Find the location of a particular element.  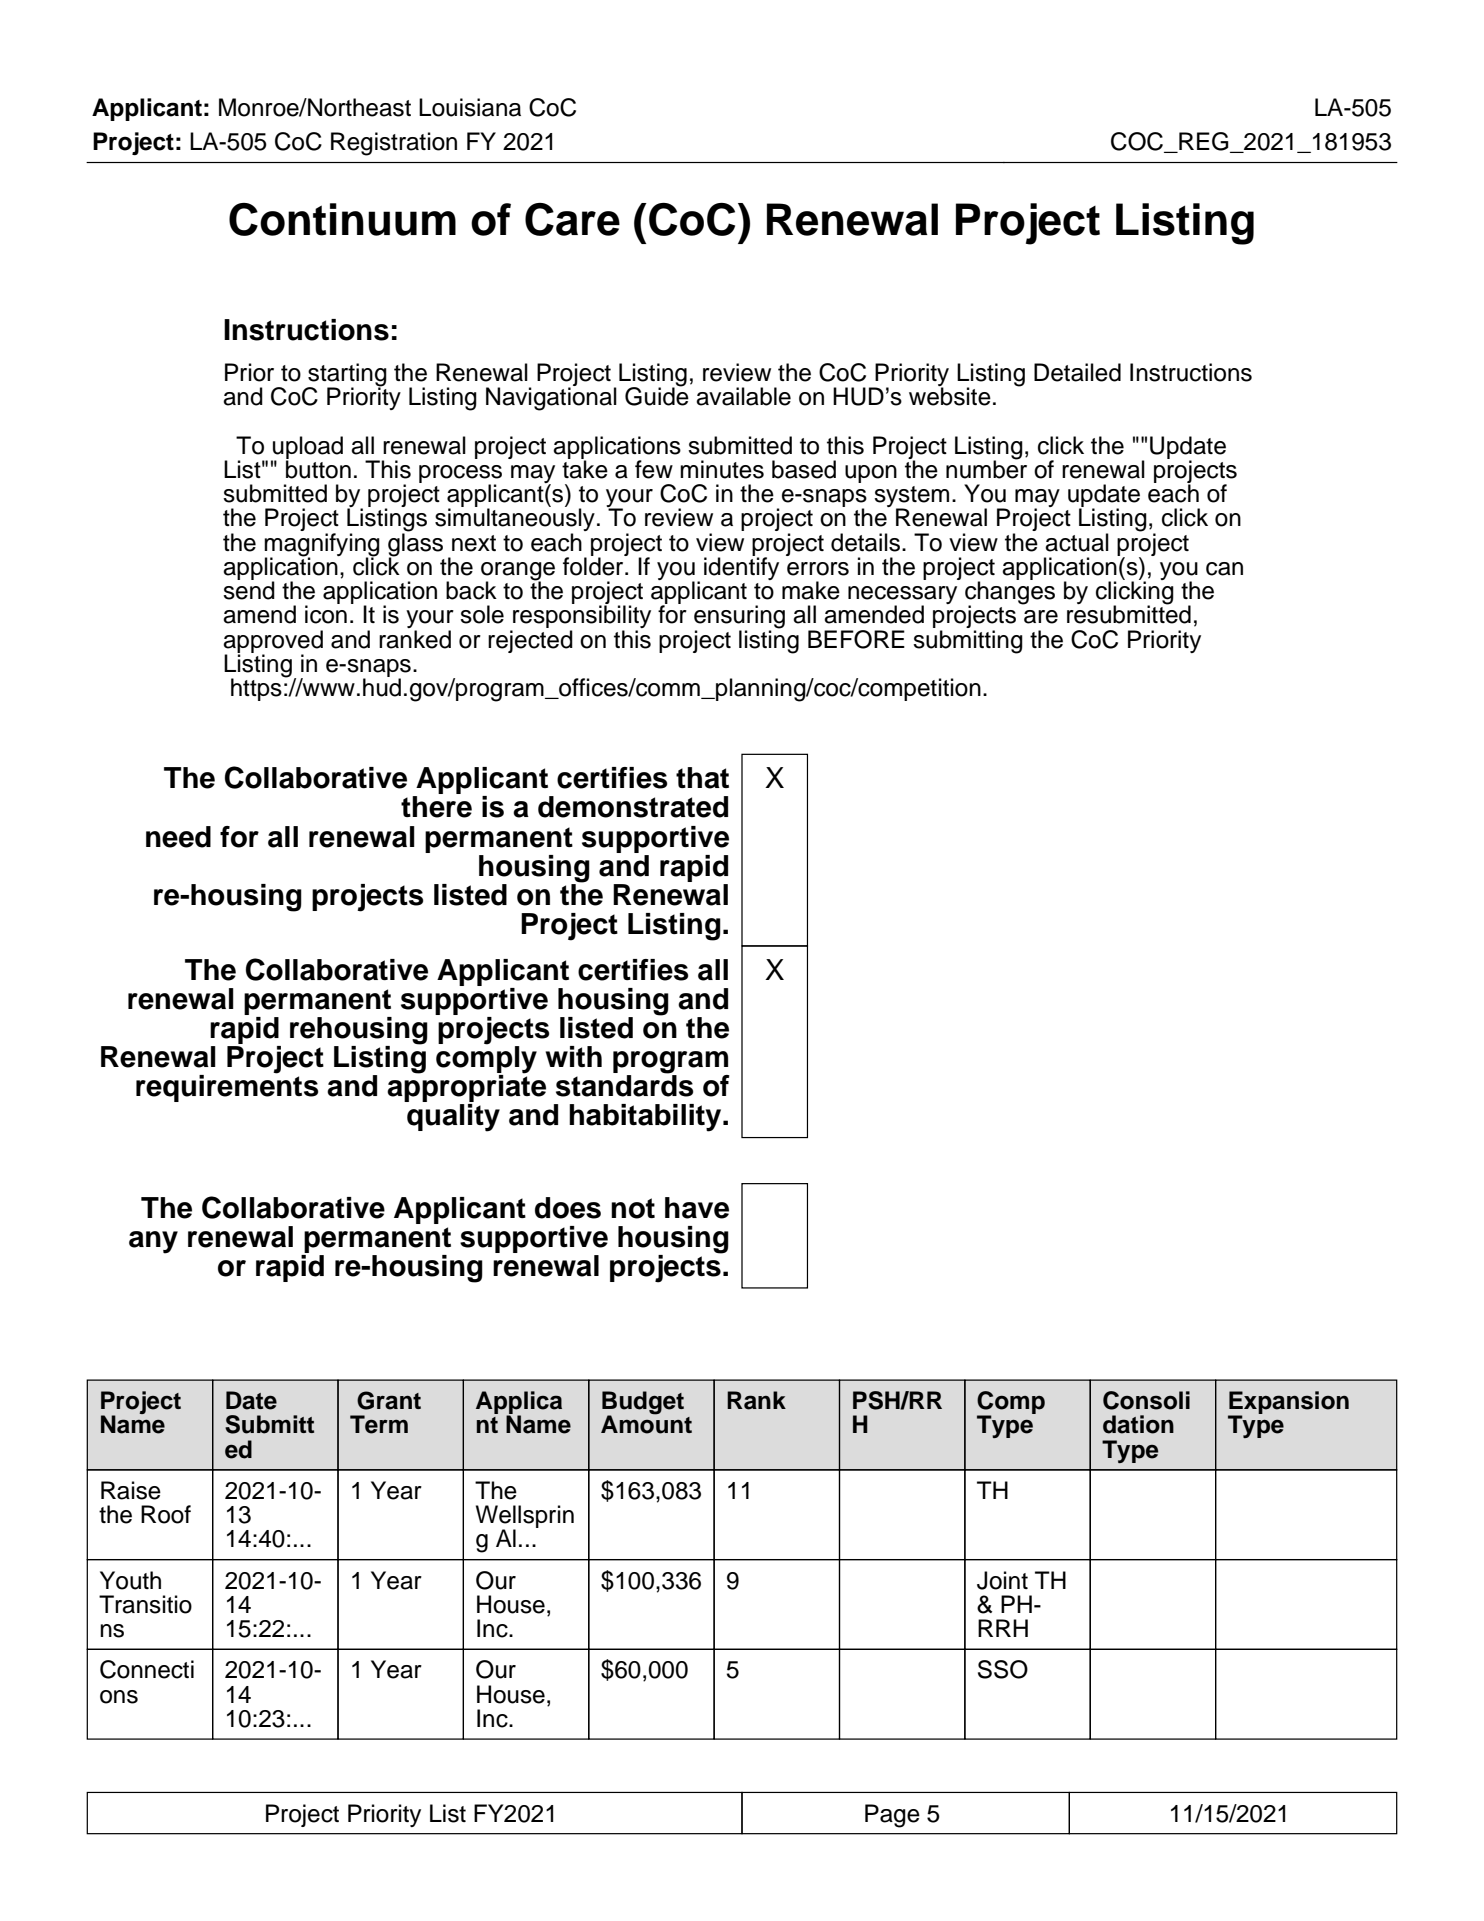

with is located at coordinates (573, 1056).
